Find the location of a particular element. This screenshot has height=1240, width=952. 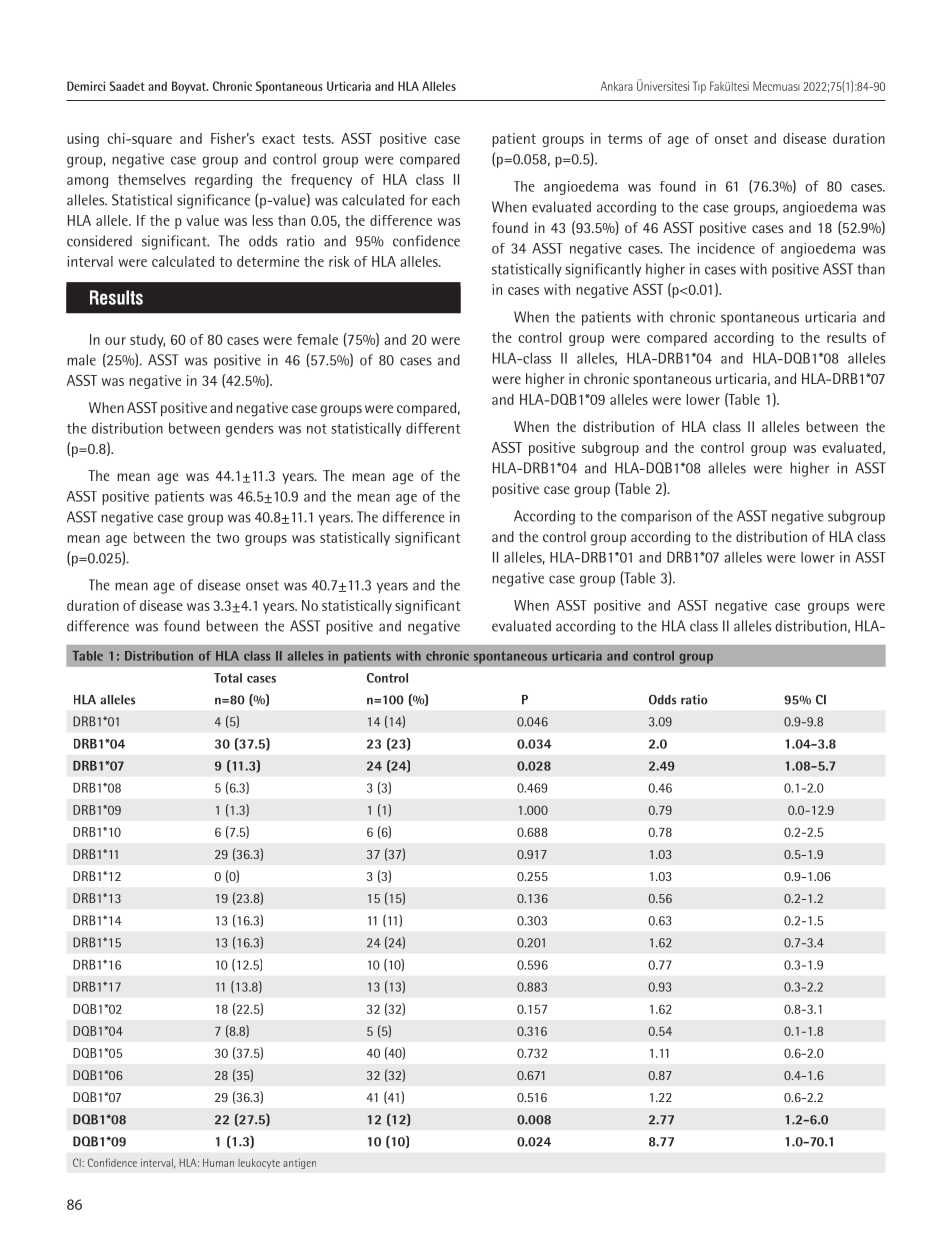

Human is located at coordinates (218, 1162).
